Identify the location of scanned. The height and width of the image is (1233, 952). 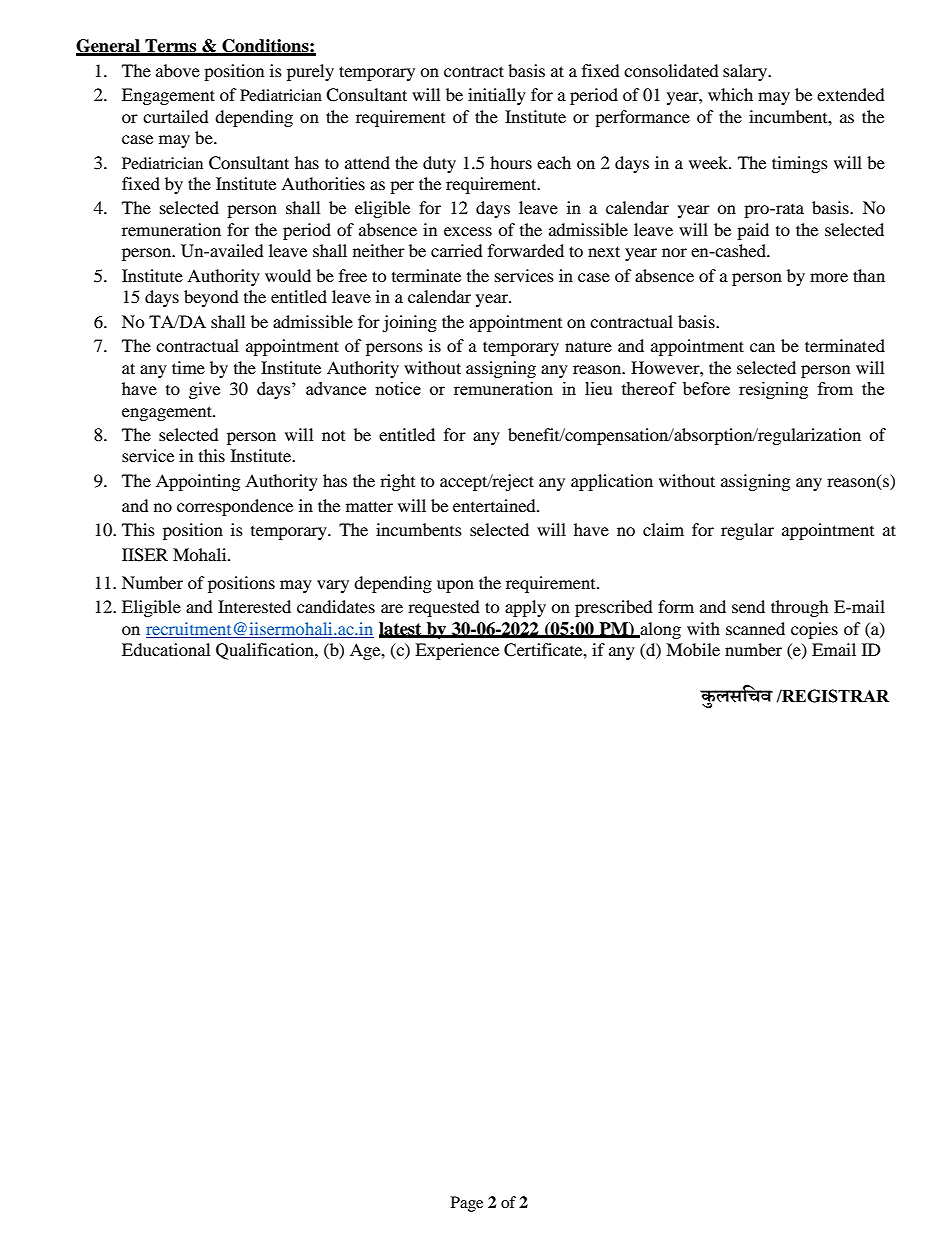
(755, 628).
